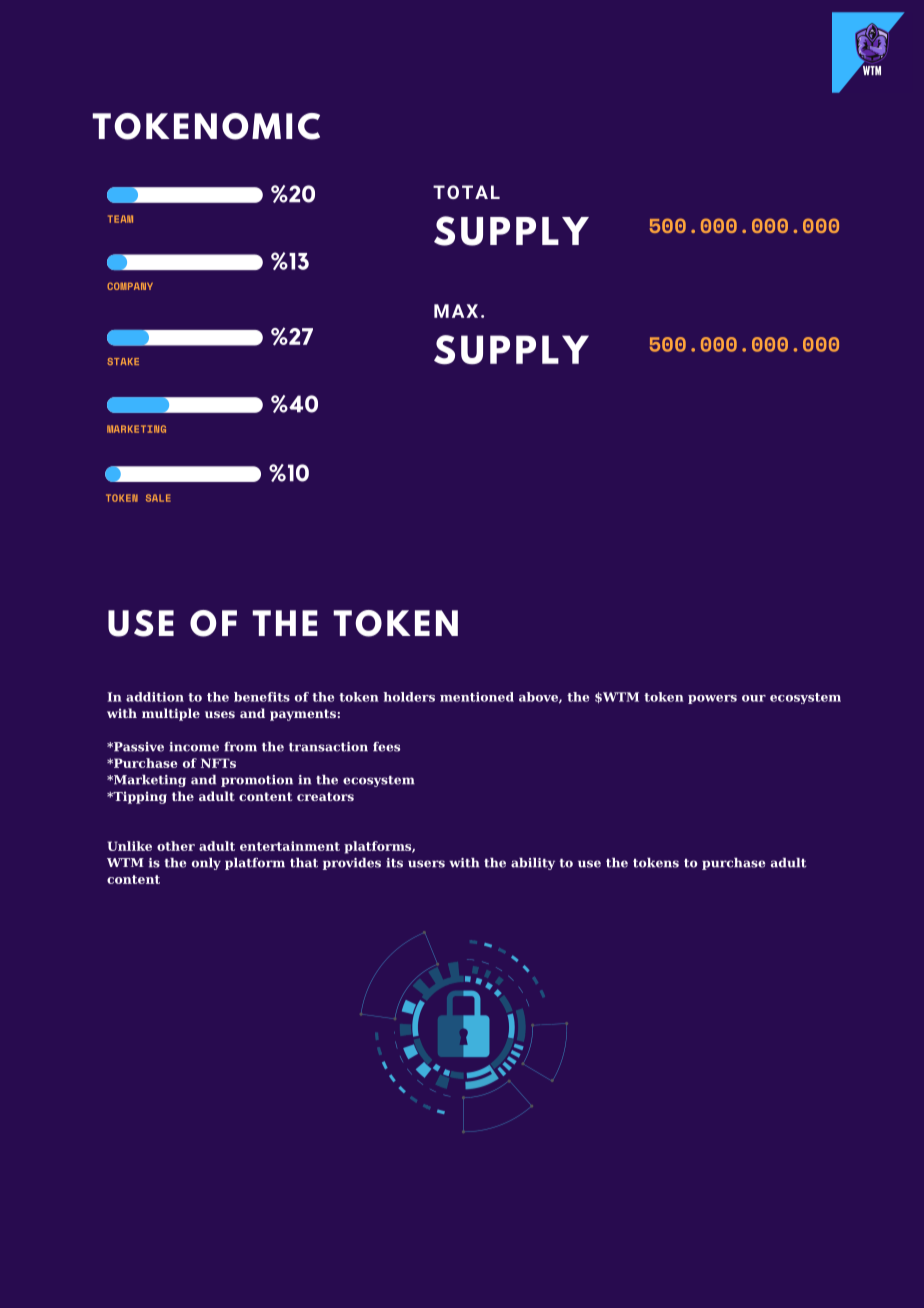  Describe the element at coordinates (712, 699) in the document. I see `powers` at that location.
